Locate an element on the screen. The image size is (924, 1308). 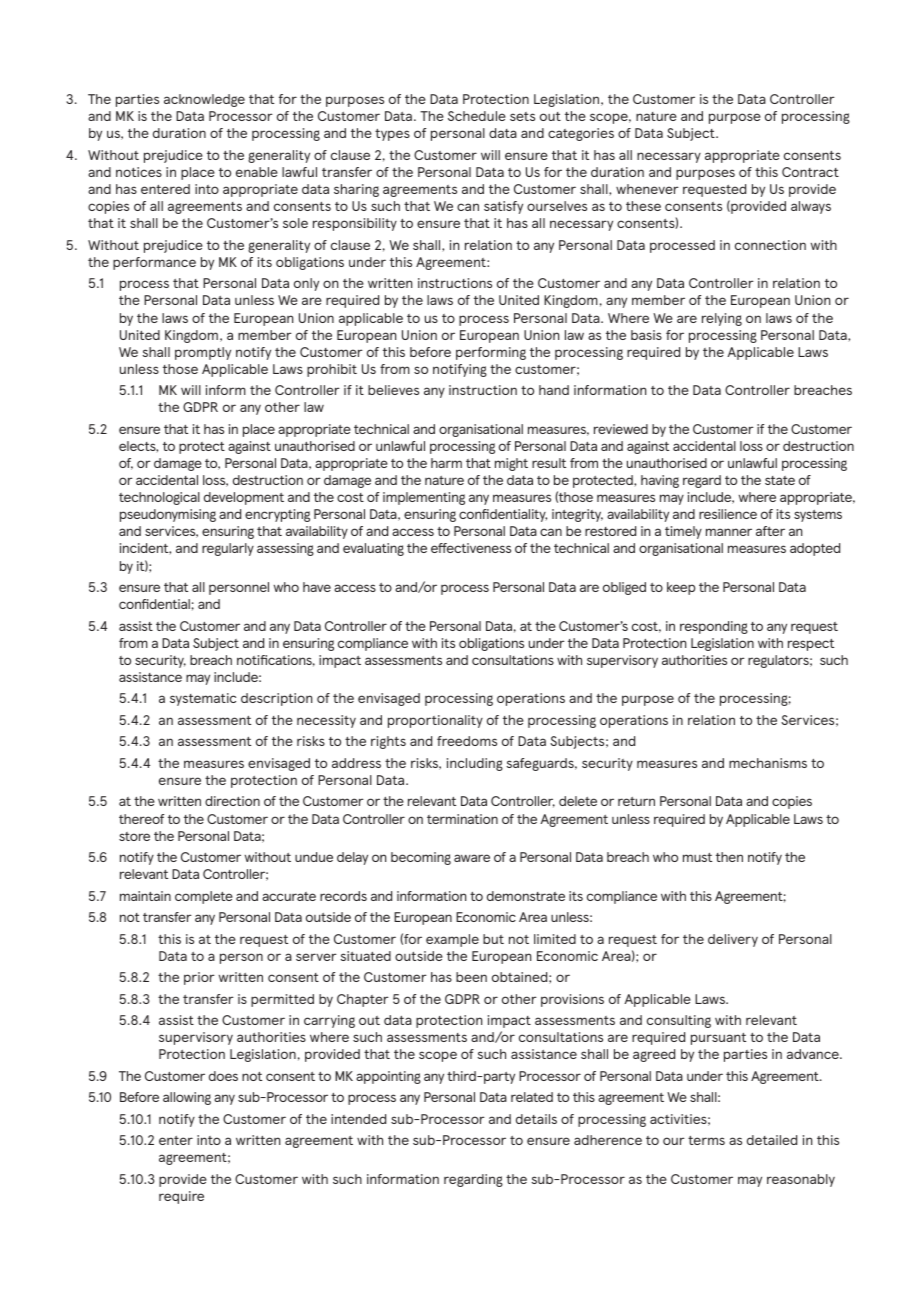
harm is located at coordinates (446, 463).
